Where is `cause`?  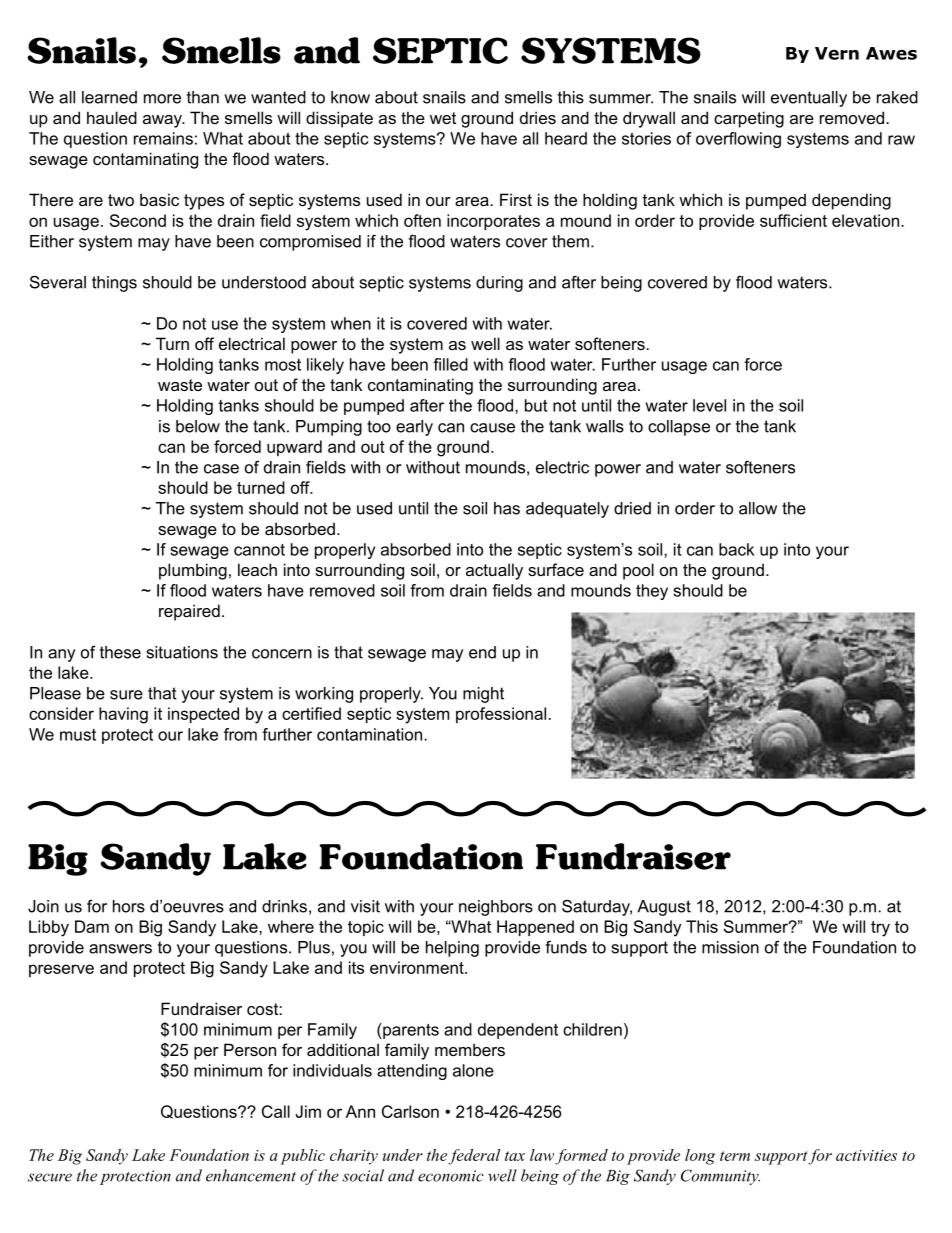
cause is located at coordinates (492, 428).
